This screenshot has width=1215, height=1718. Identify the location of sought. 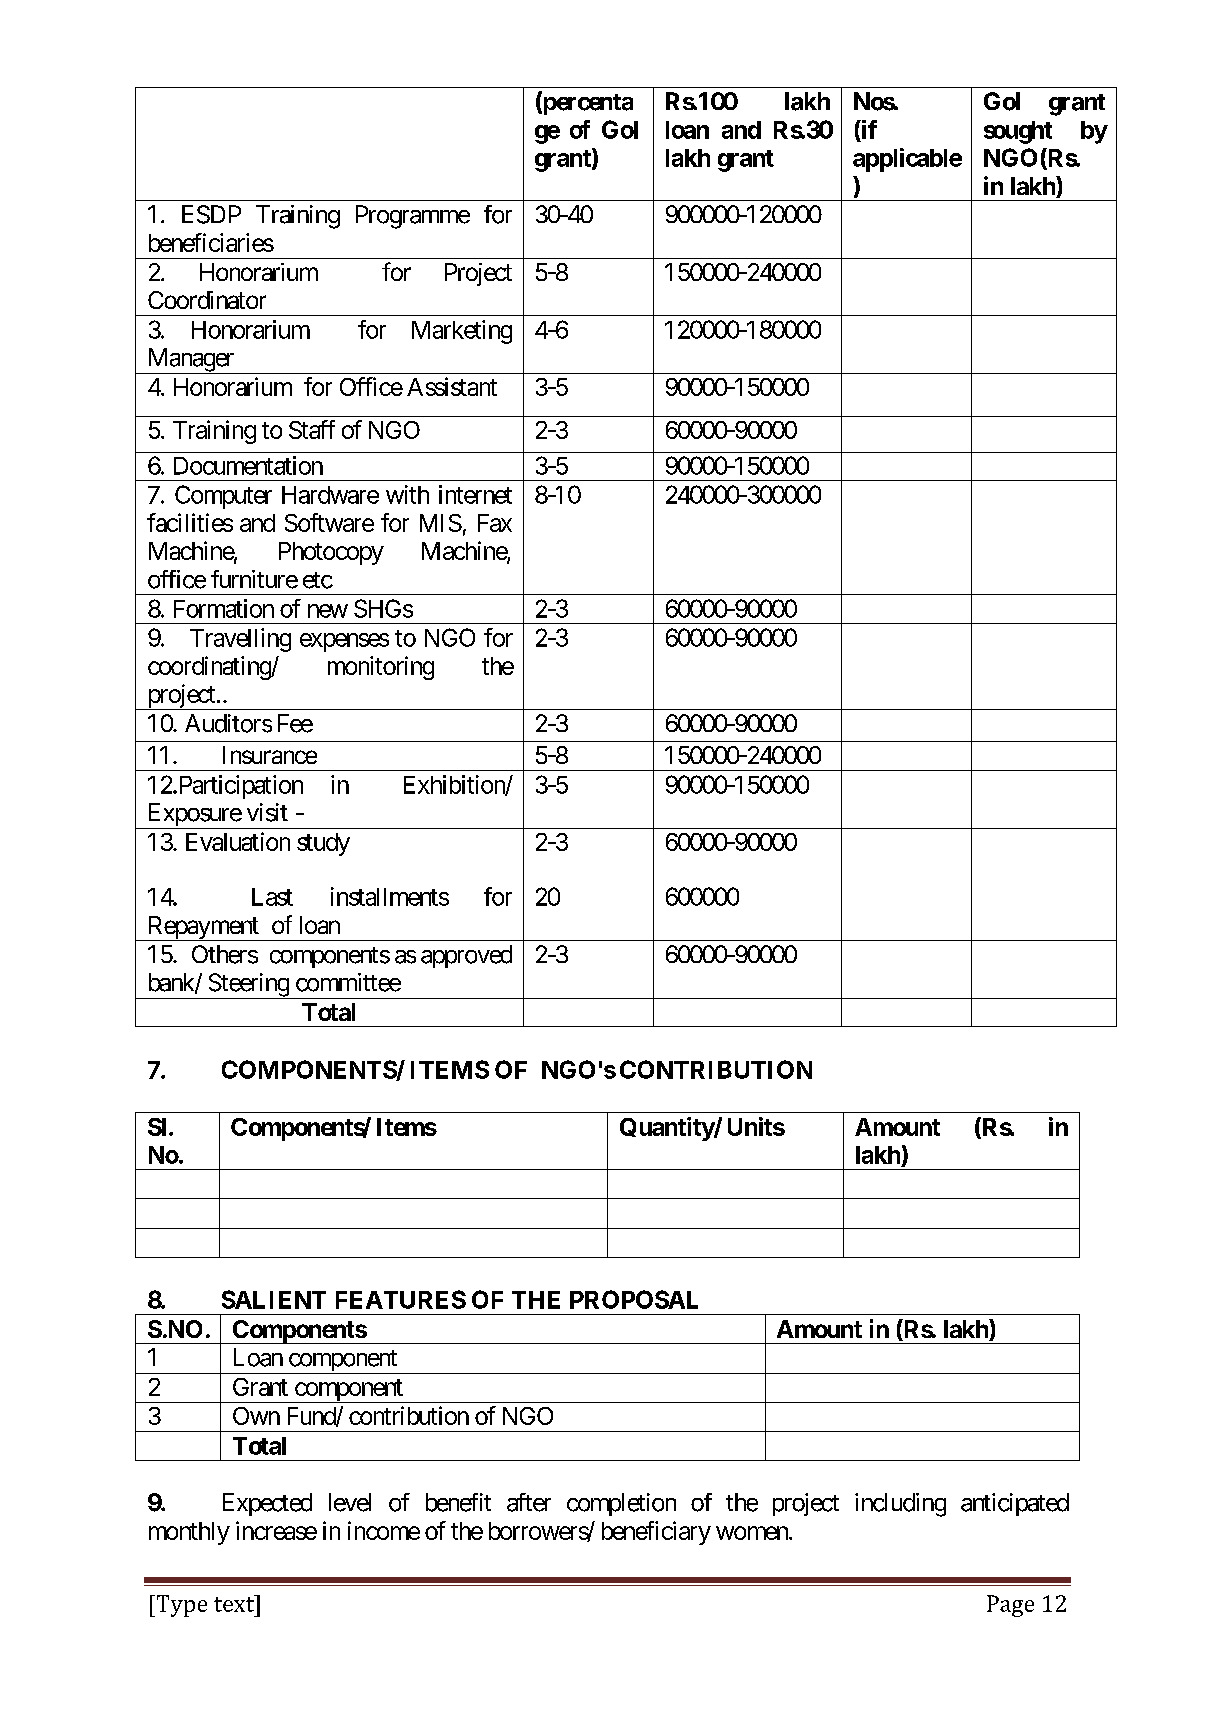
(1018, 132).
